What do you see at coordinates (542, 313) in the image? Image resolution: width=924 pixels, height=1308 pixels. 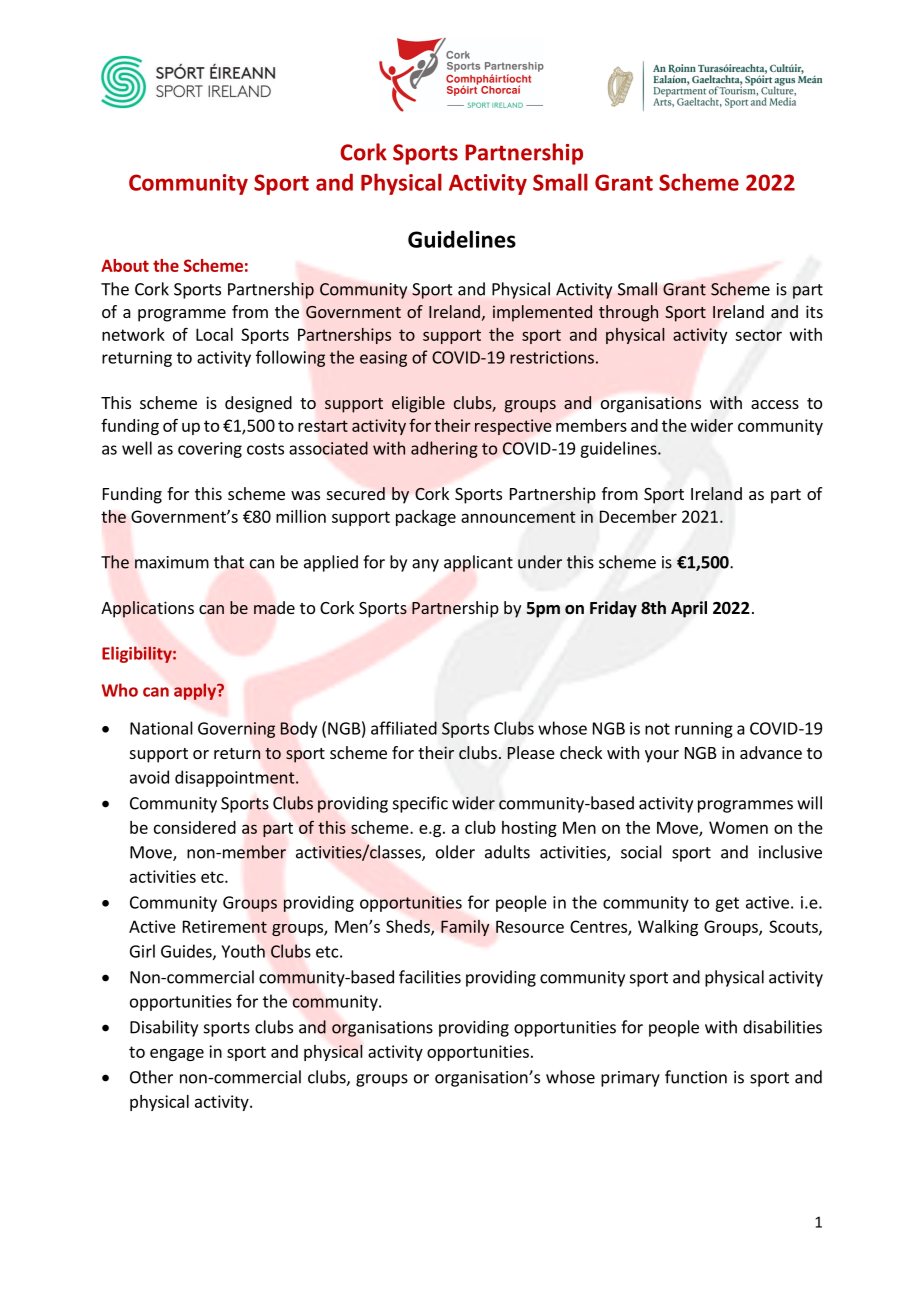 I see `implemented` at bounding box center [542, 313].
